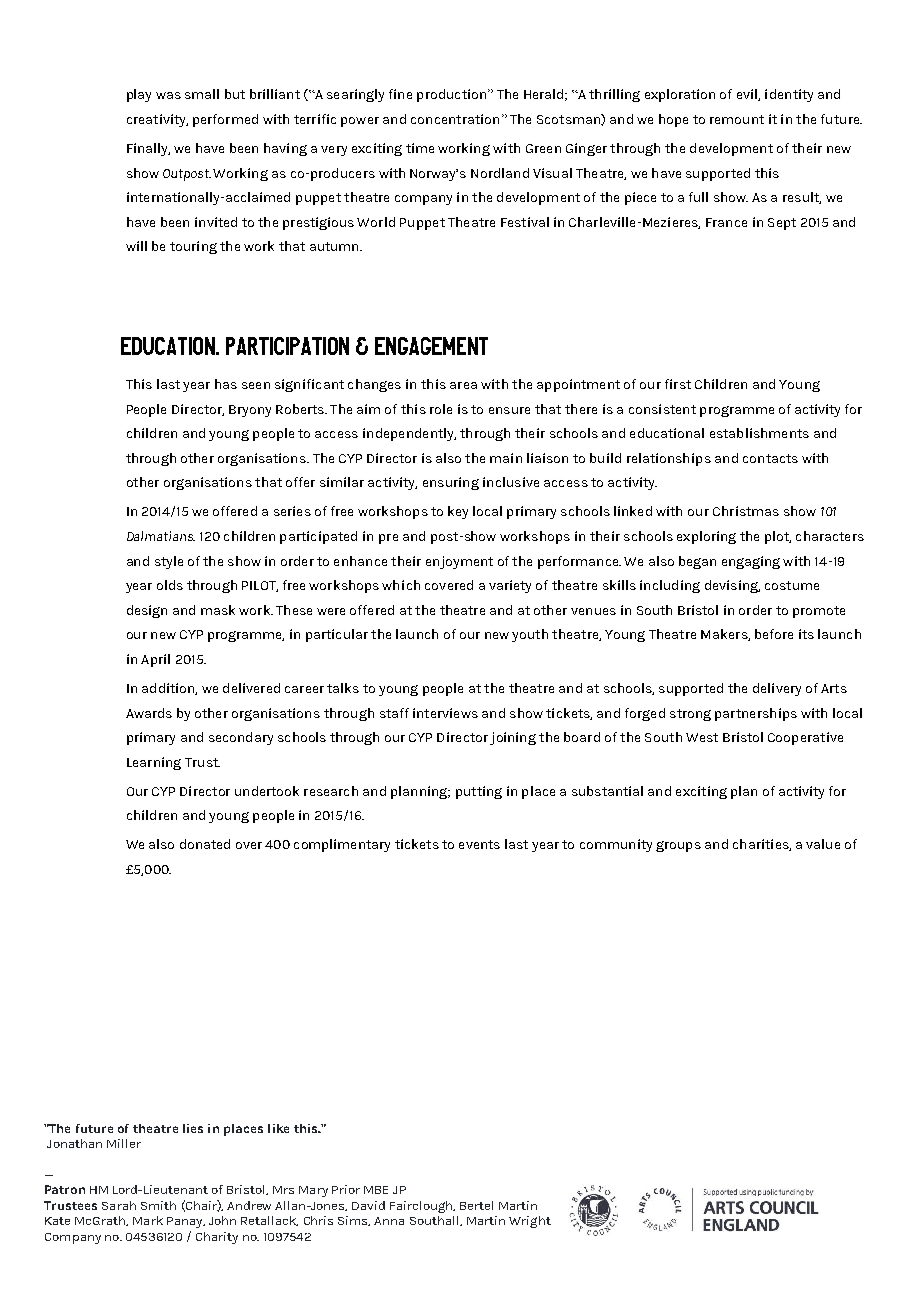 Image resolution: width=924 pixels, height=1309 pixels. What do you see at coordinates (155, 660) in the page?
I see `April` at bounding box center [155, 660].
